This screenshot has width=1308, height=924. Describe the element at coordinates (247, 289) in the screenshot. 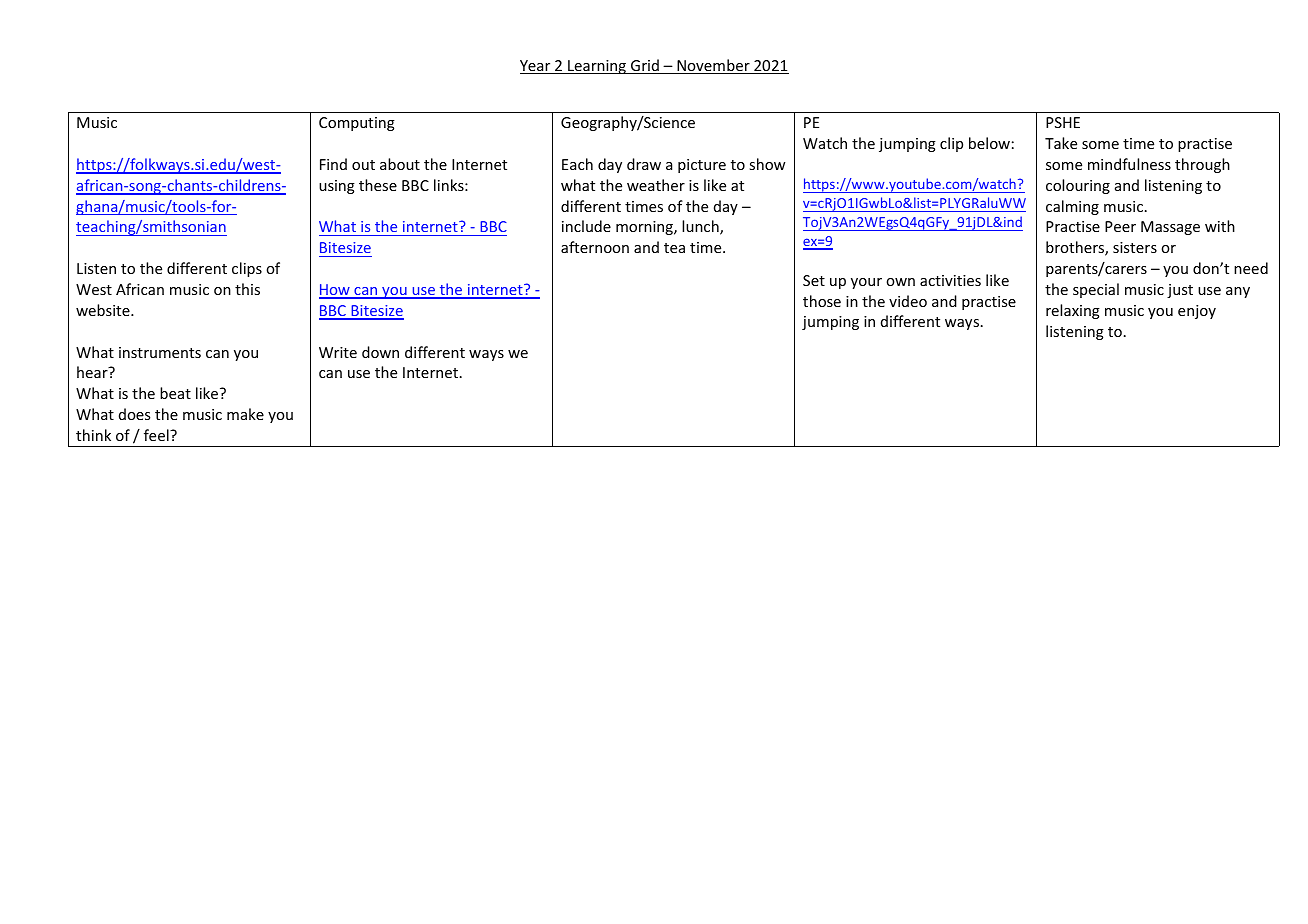

I see `this` at that location.
